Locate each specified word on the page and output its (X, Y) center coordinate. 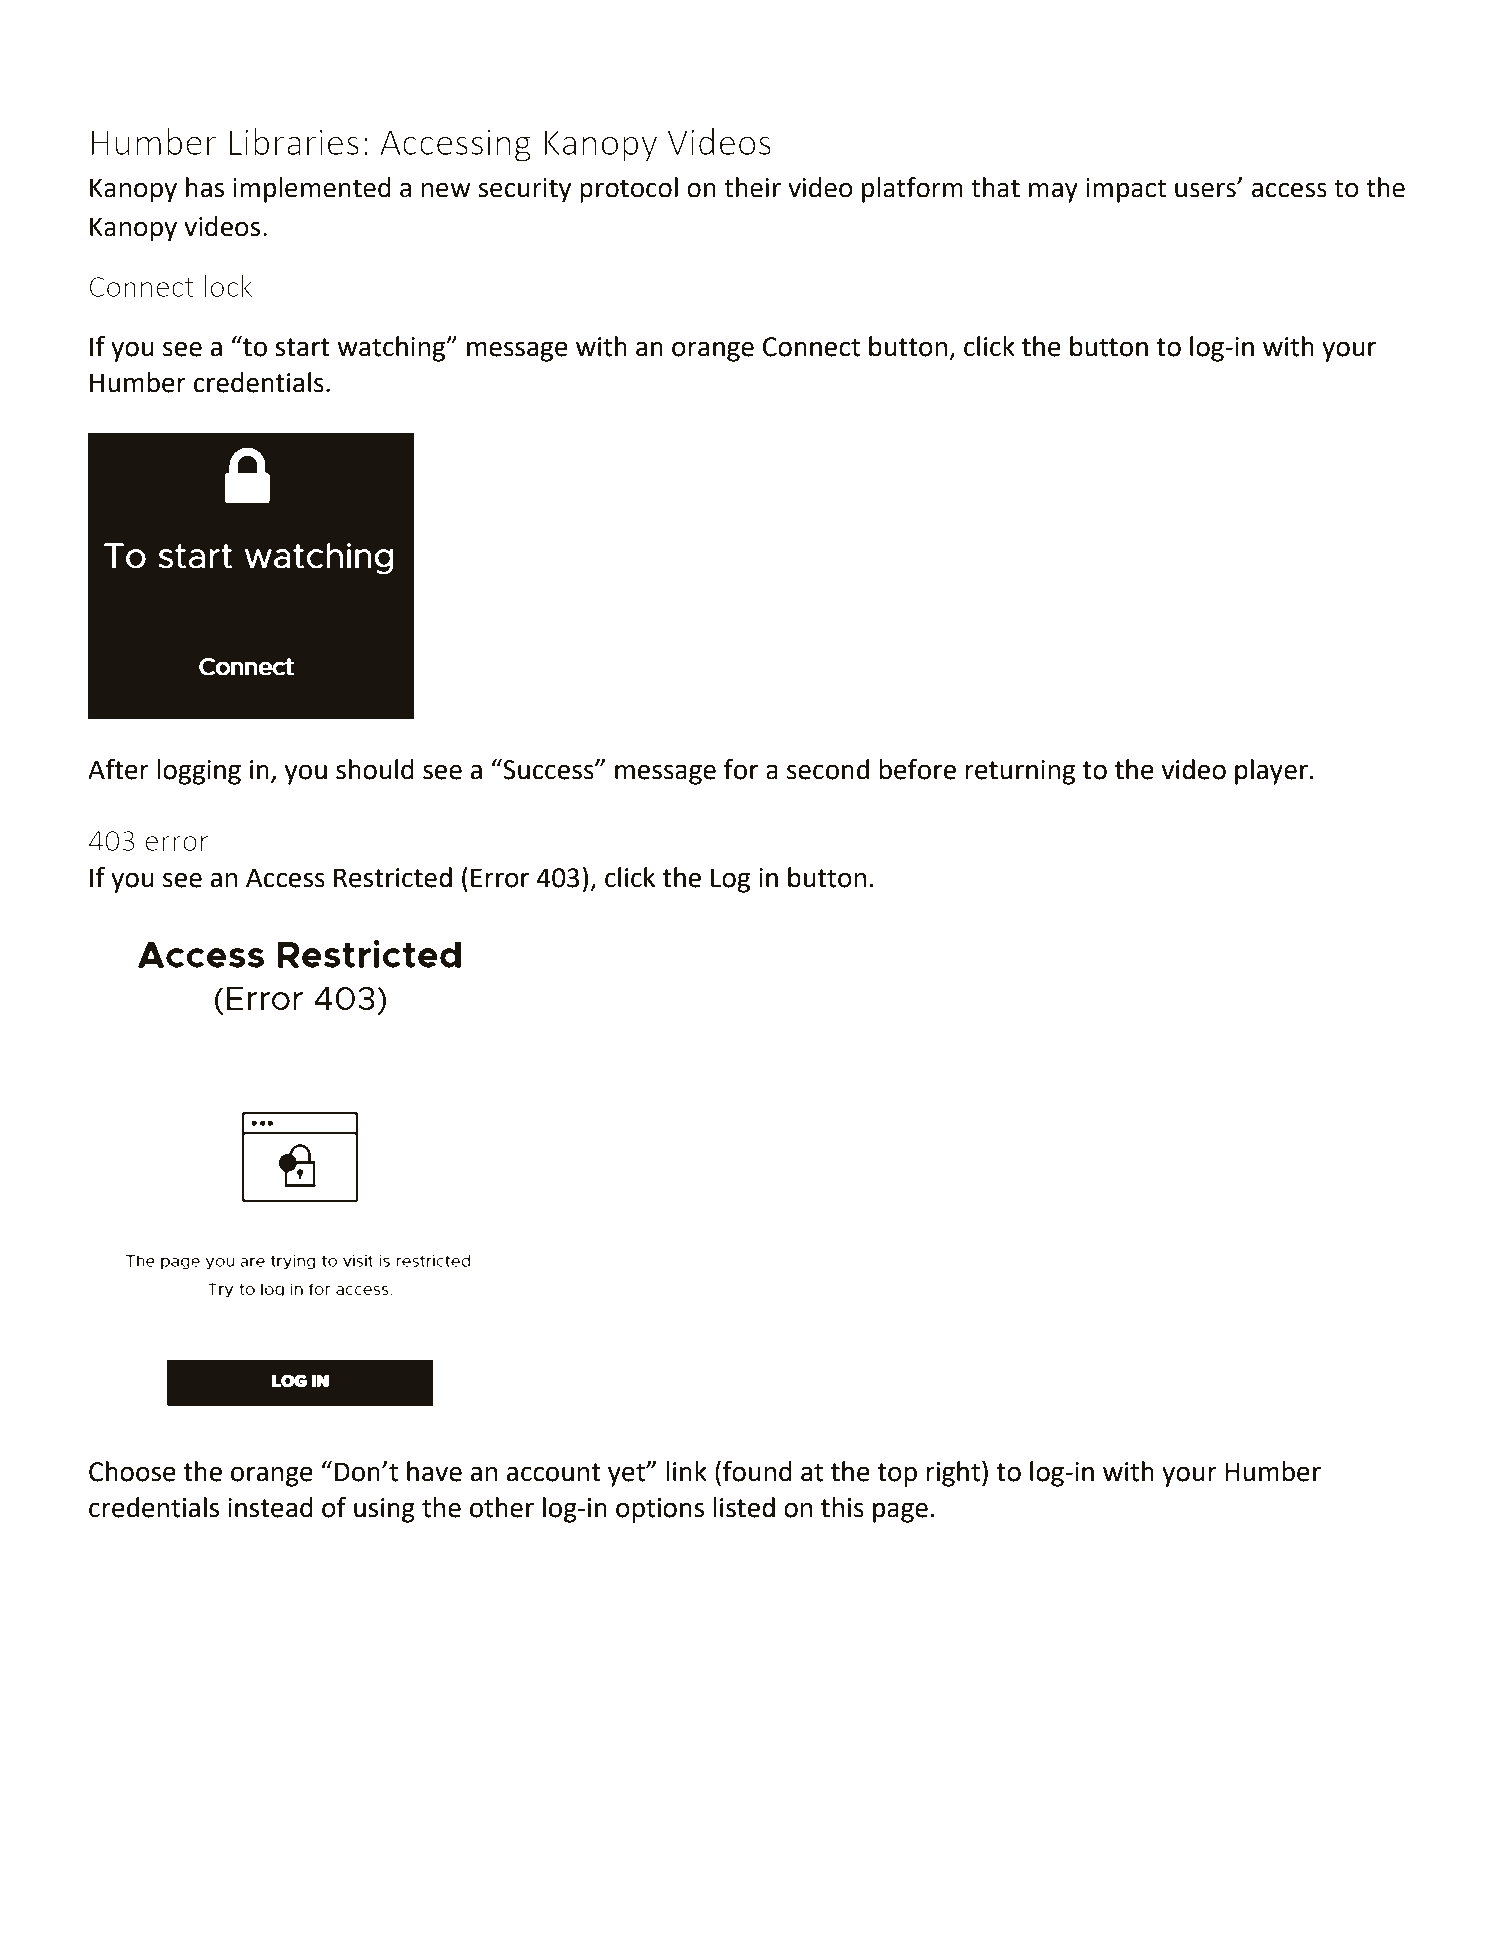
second (828, 769)
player (1271, 772)
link (686, 1471)
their (752, 187)
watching (392, 349)
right (953, 1474)
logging (199, 772)
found (757, 1471)
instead (270, 1507)
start (302, 347)
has (205, 187)
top (897, 1475)
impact (1126, 190)
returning (1020, 772)
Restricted (393, 877)
